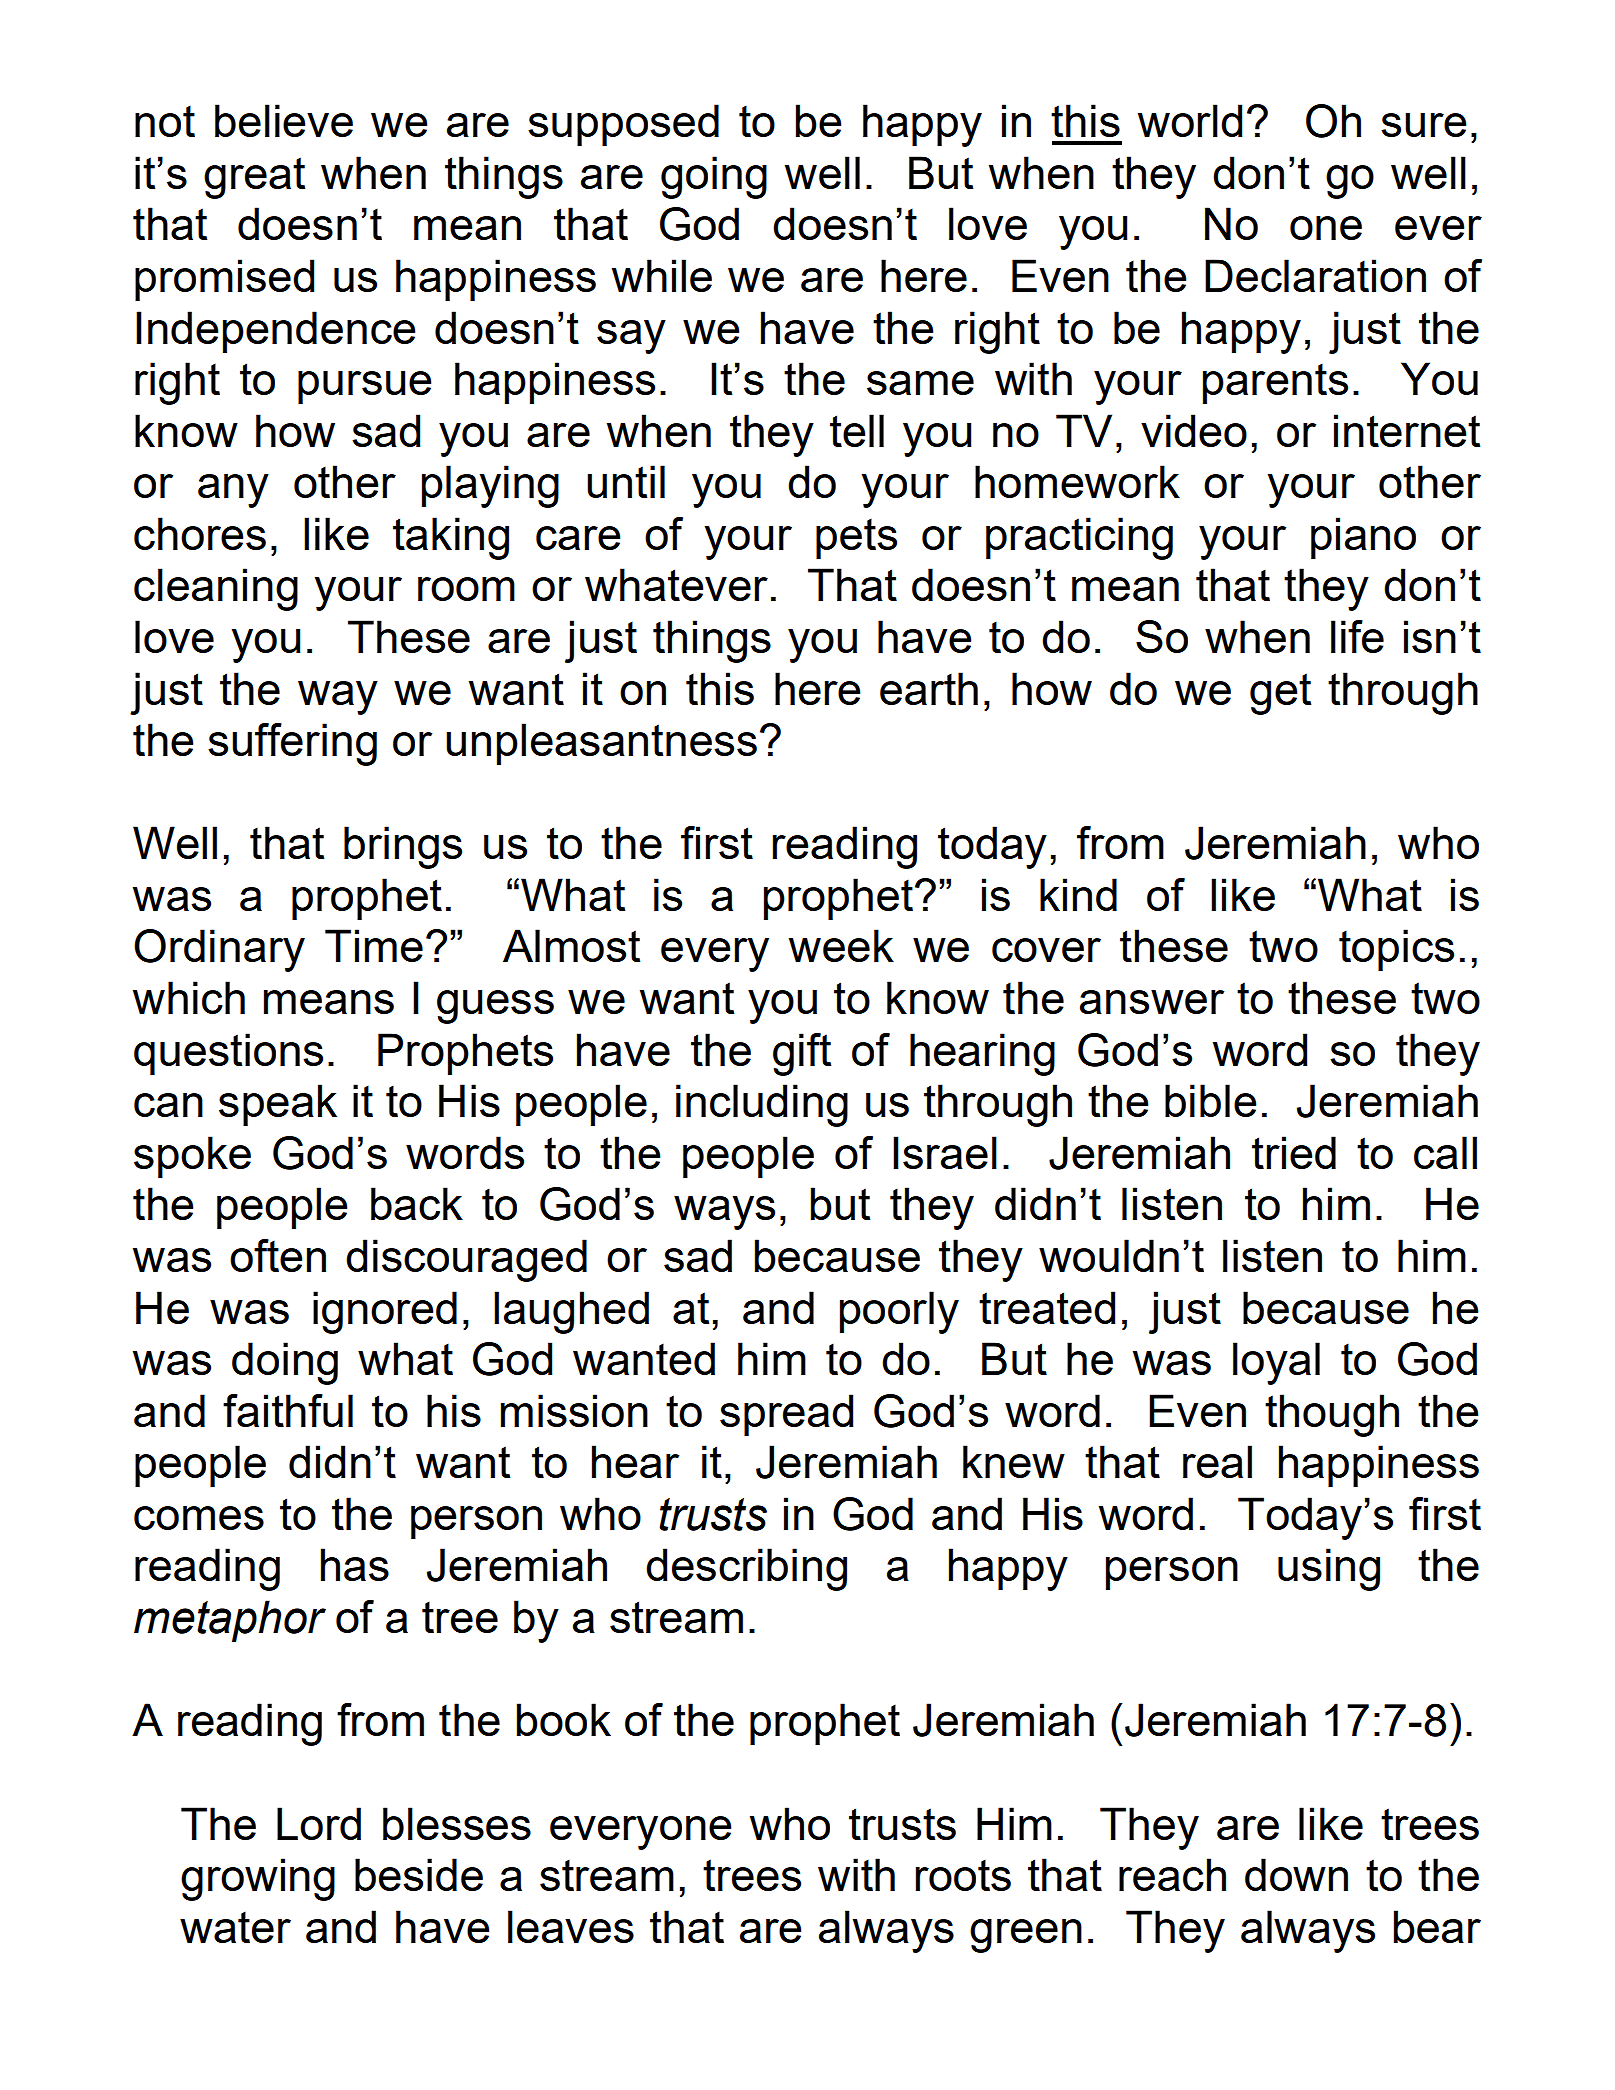  What do you see at coordinates (714, 177) in the image?
I see `going` at bounding box center [714, 177].
